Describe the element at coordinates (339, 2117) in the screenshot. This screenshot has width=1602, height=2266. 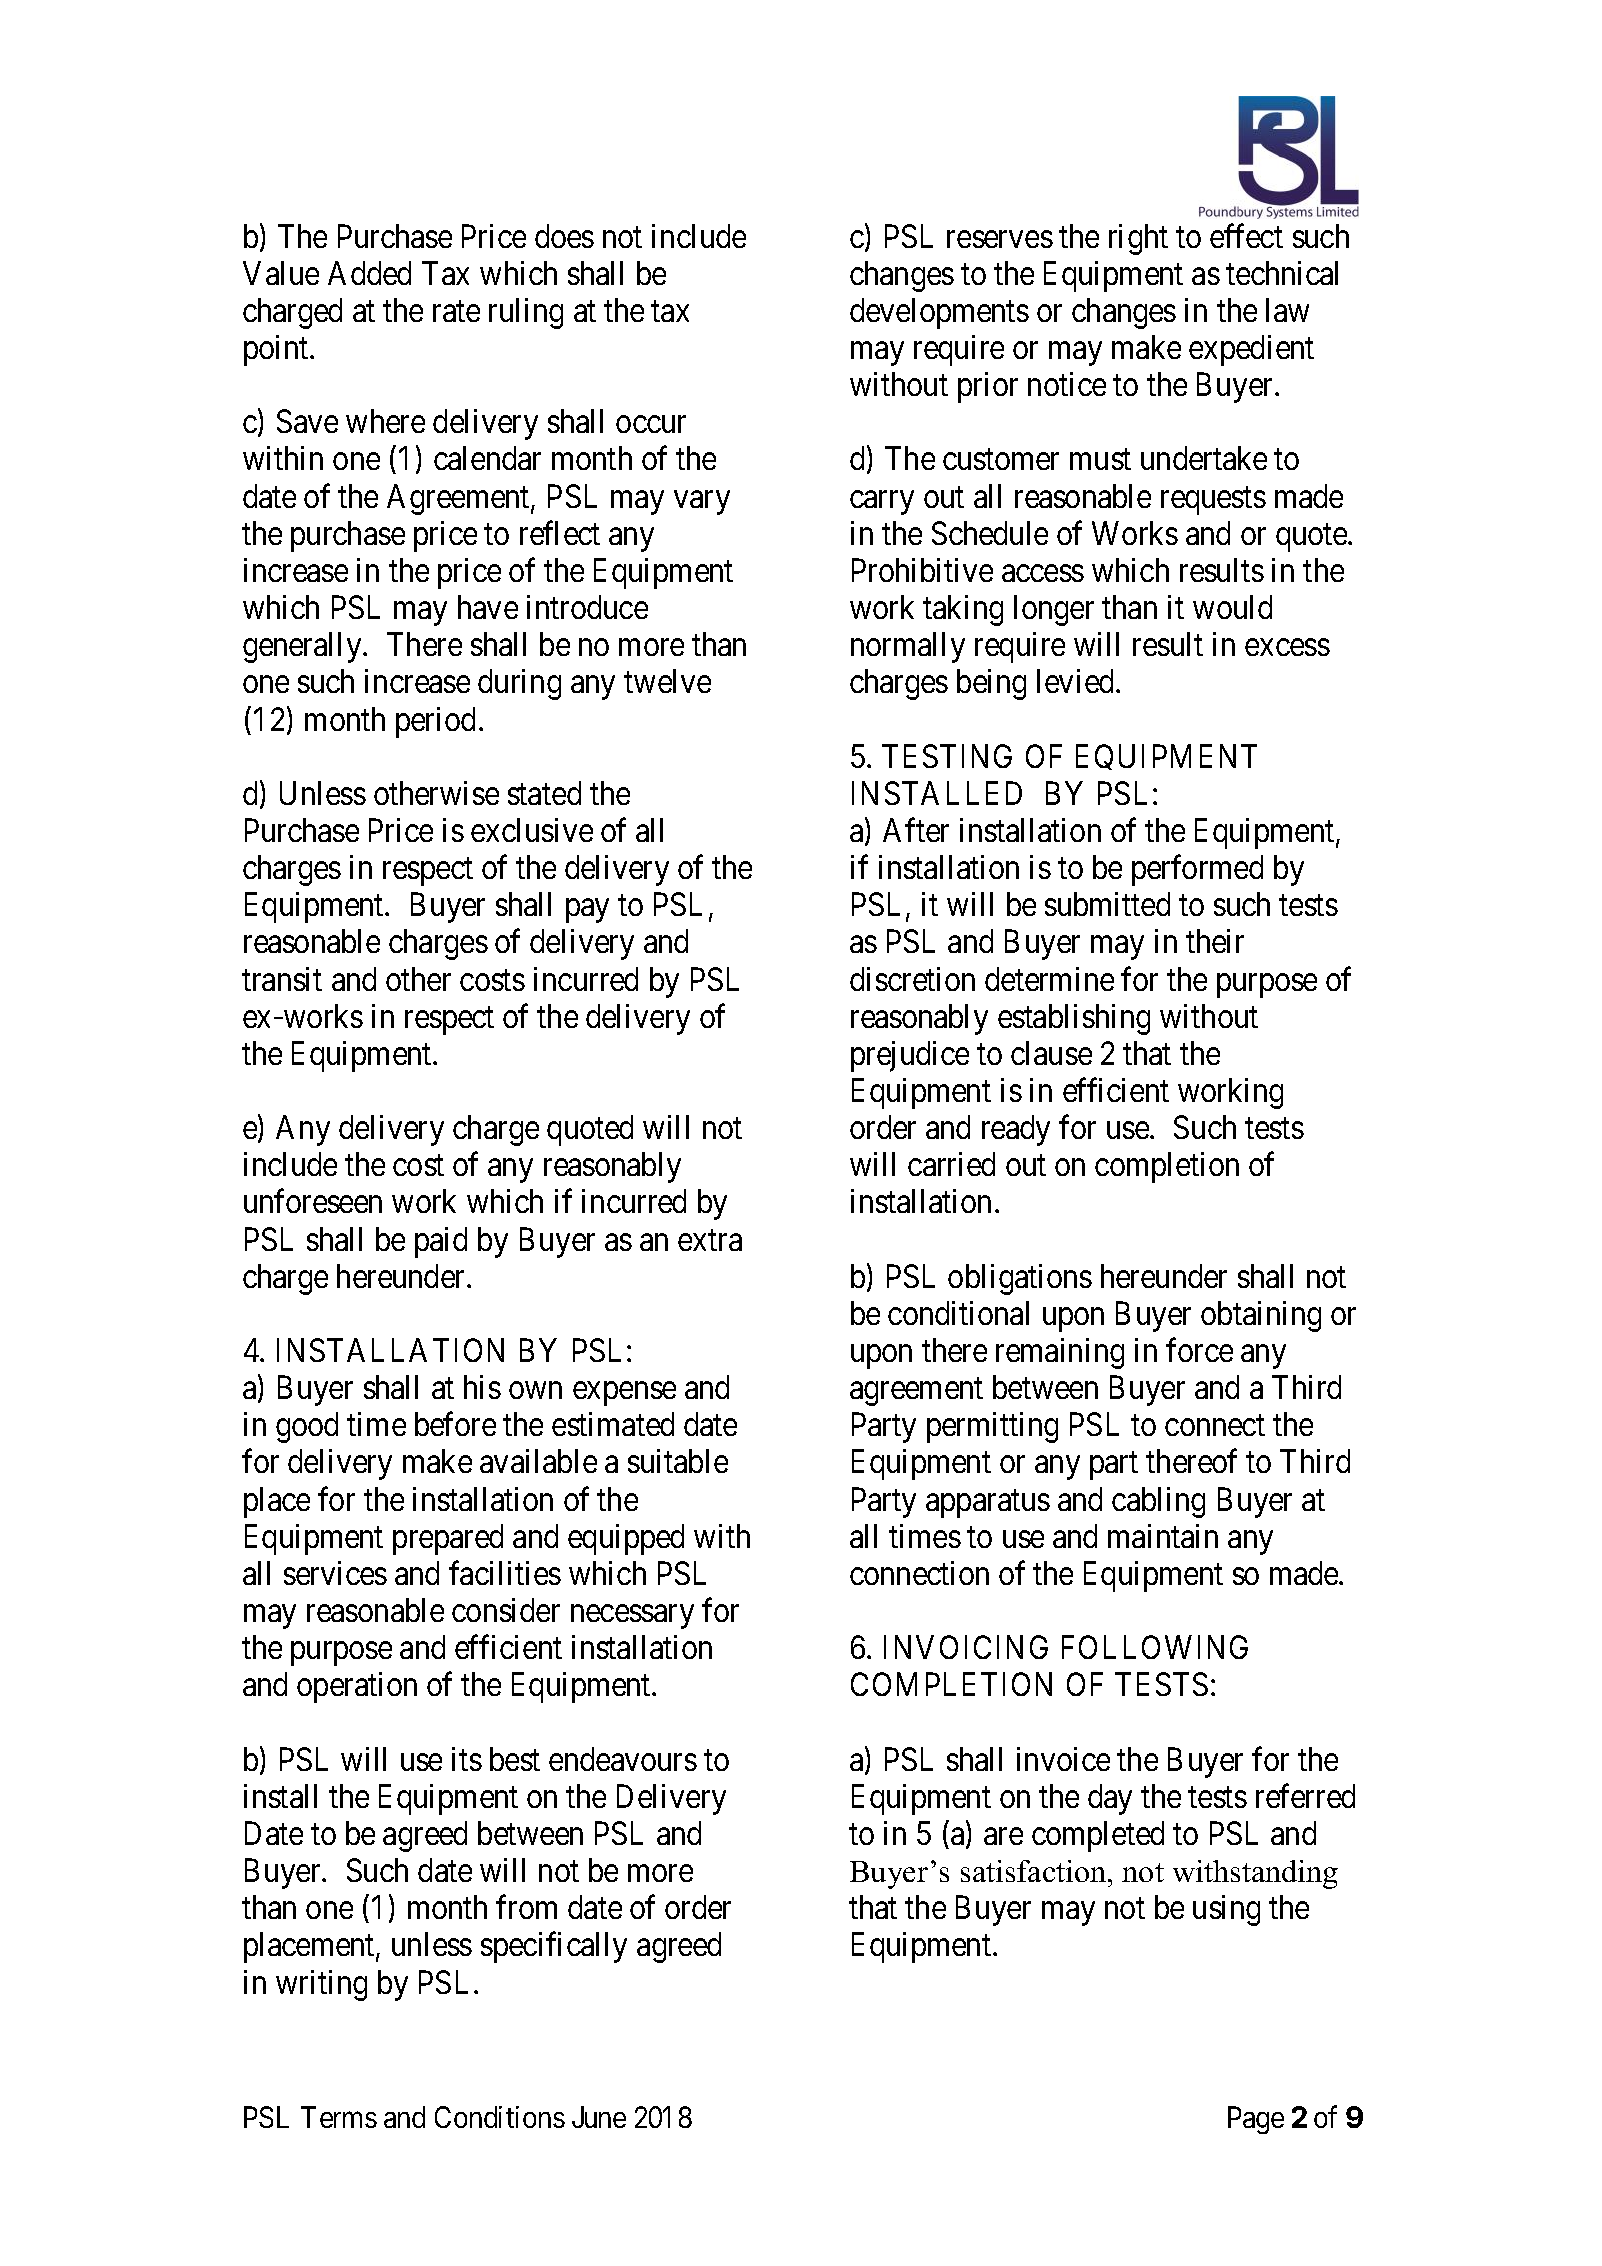
I see `Terms` at that location.
